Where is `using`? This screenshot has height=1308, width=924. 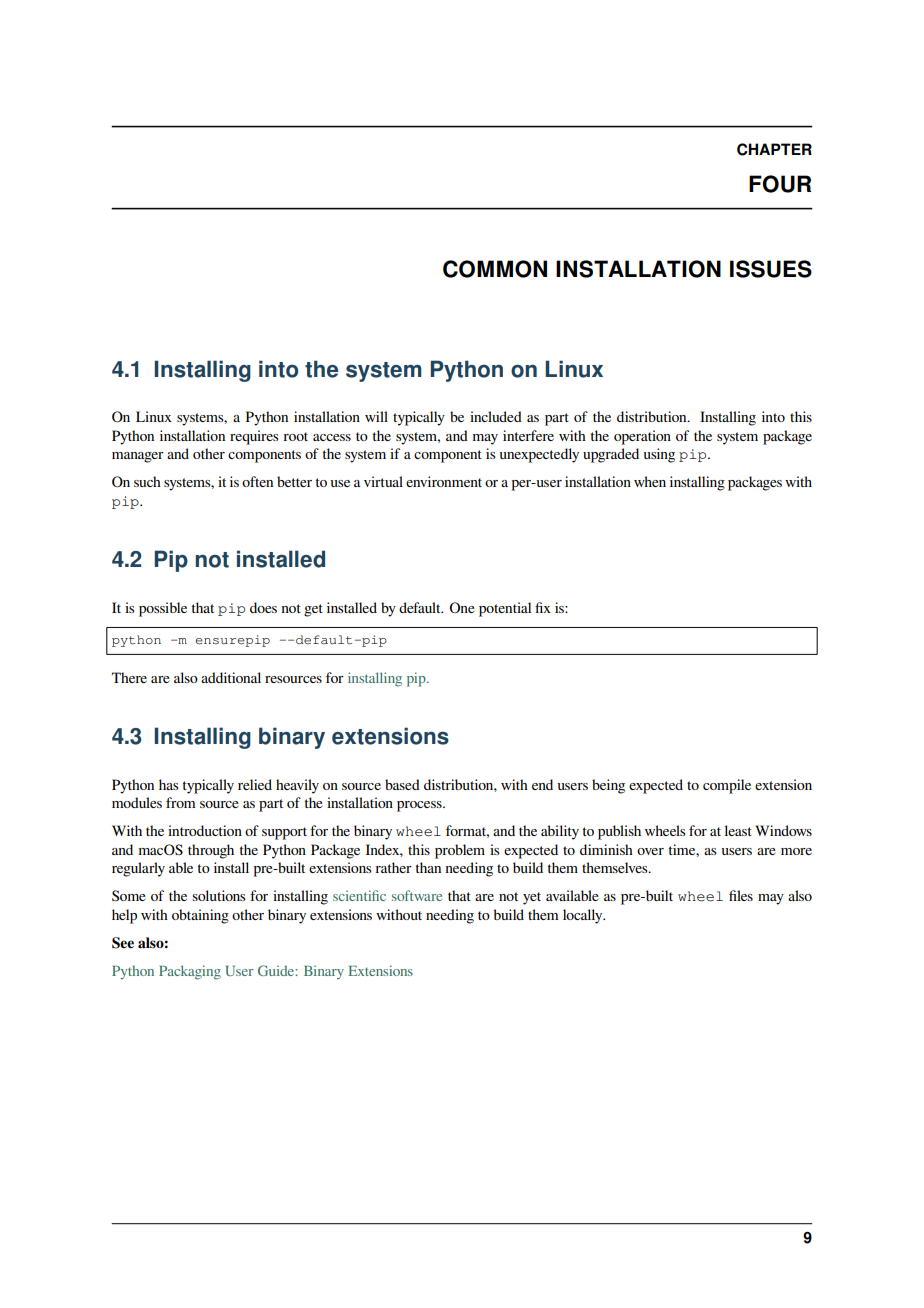 using is located at coordinates (659, 455).
